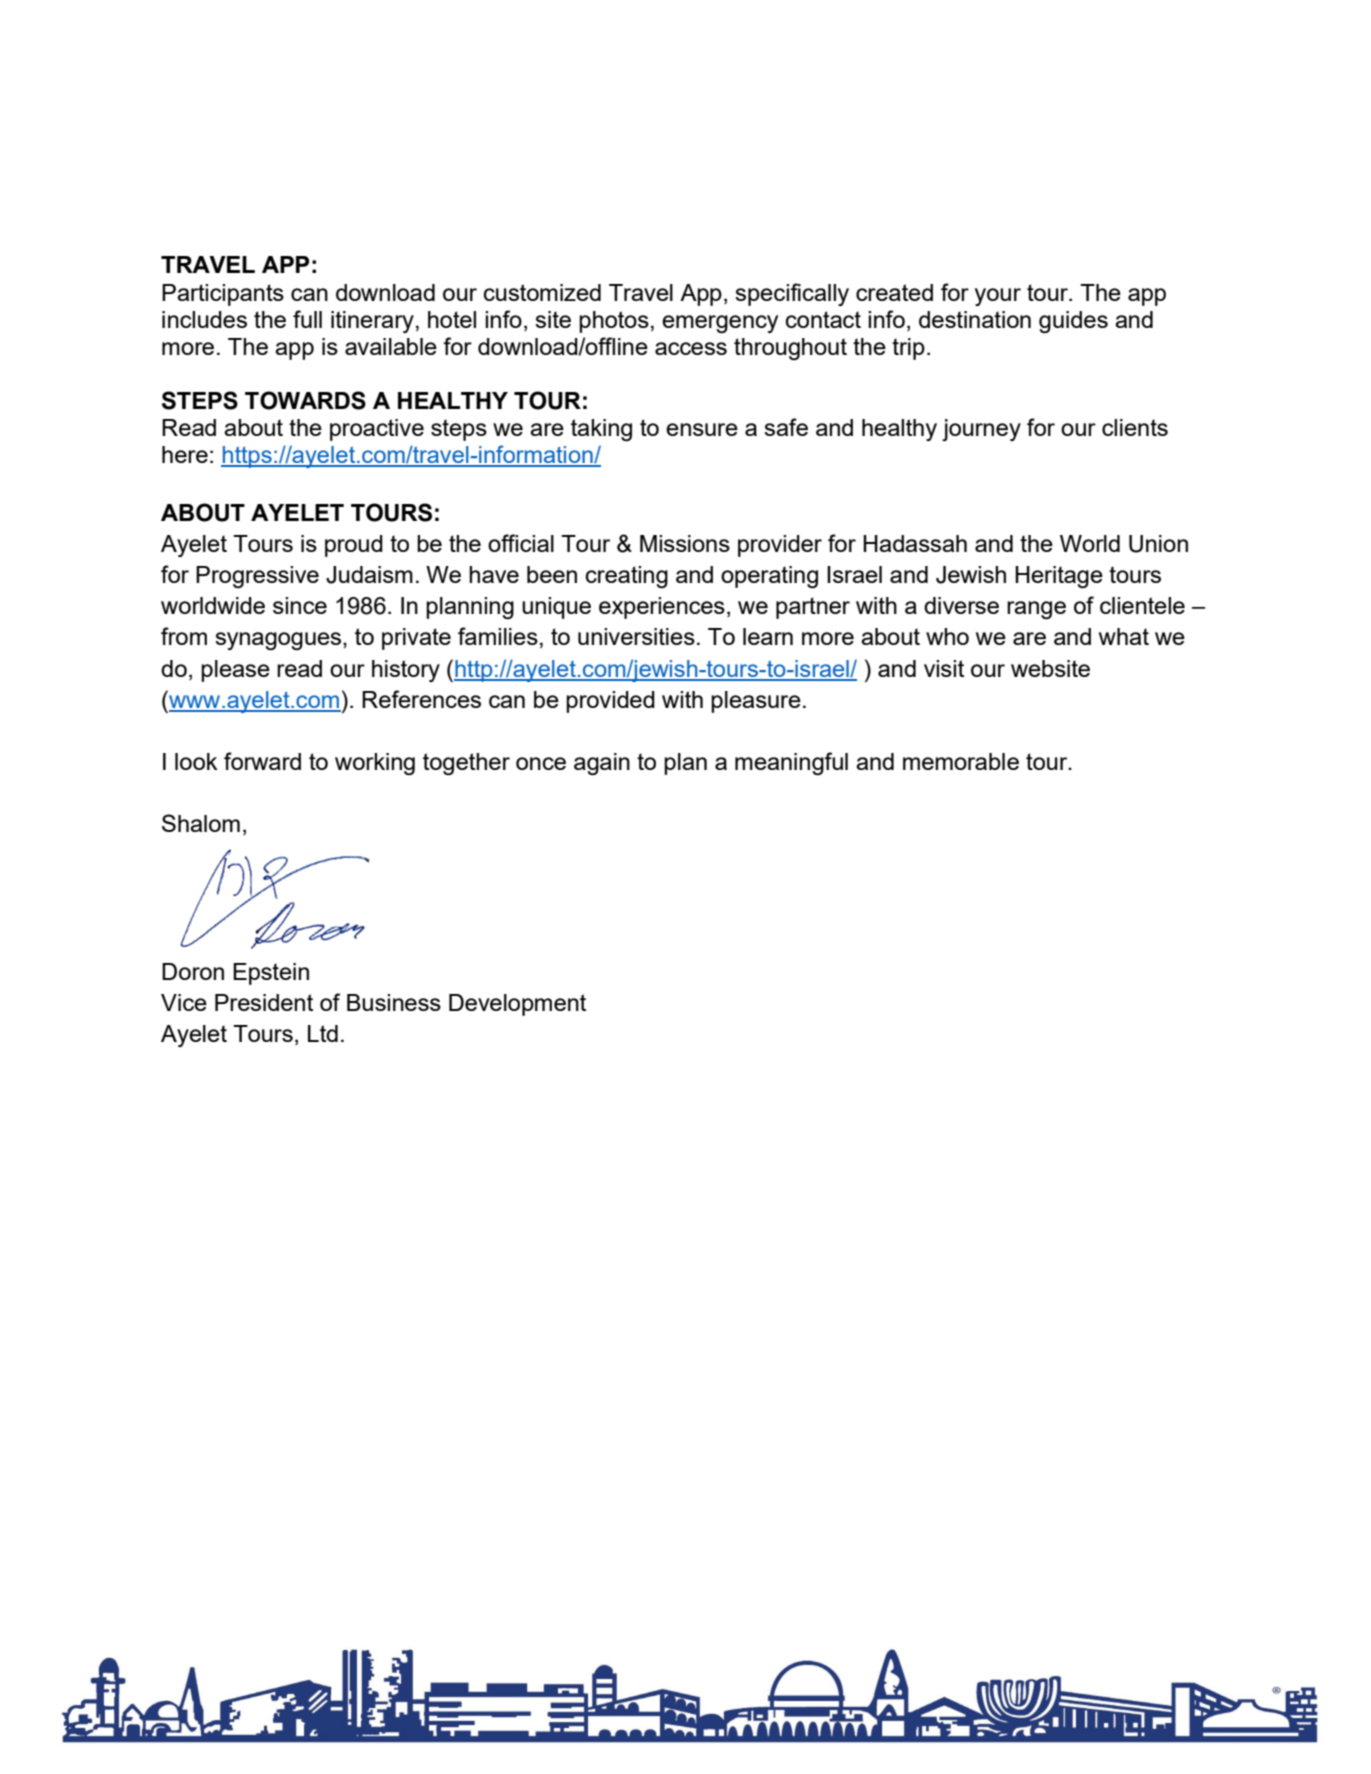 The image size is (1371, 1774). Describe the element at coordinates (185, 454) in the screenshot. I see `here` at that location.
